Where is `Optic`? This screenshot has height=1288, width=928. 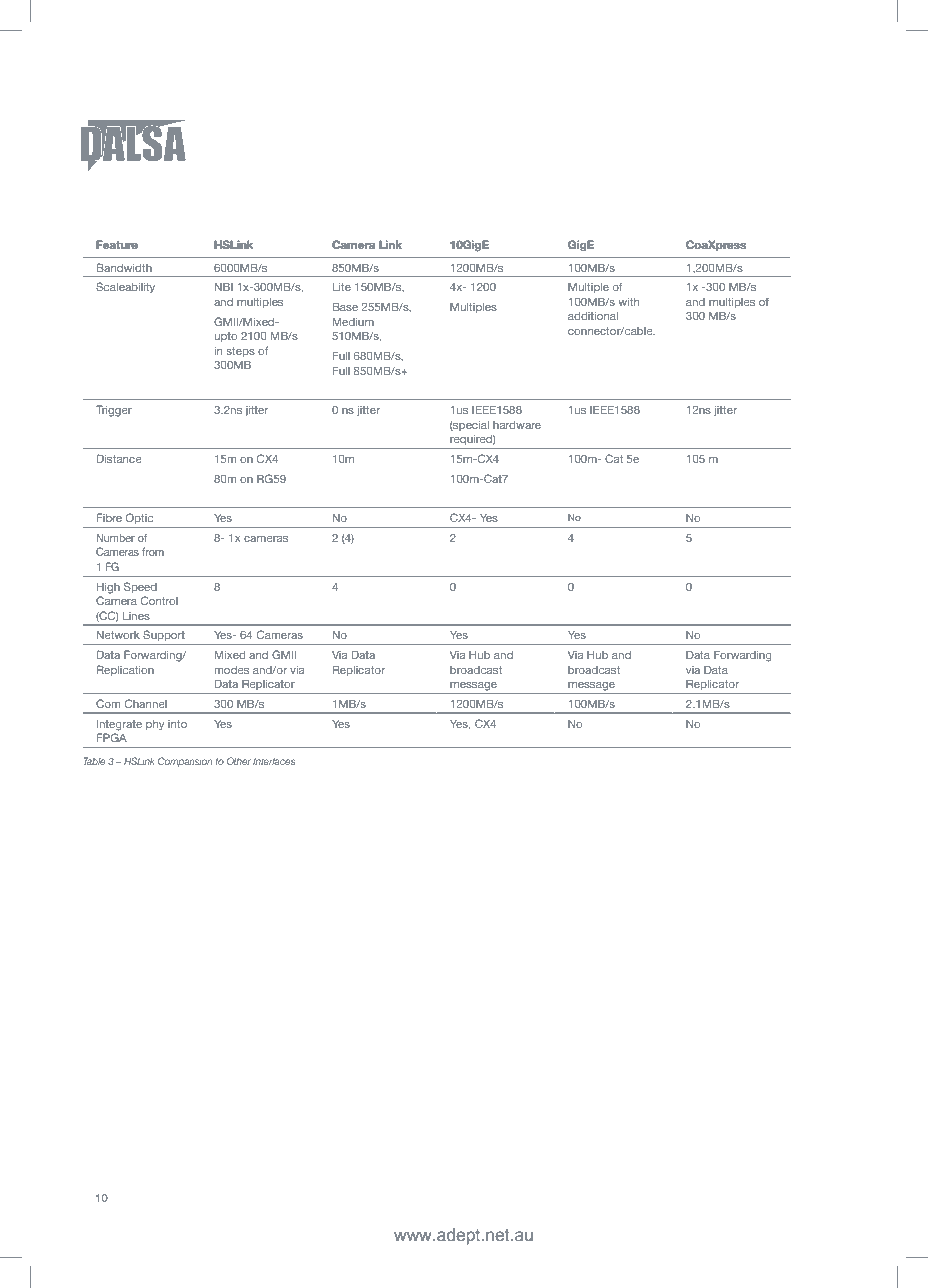
Optic is located at coordinates (139, 518).
